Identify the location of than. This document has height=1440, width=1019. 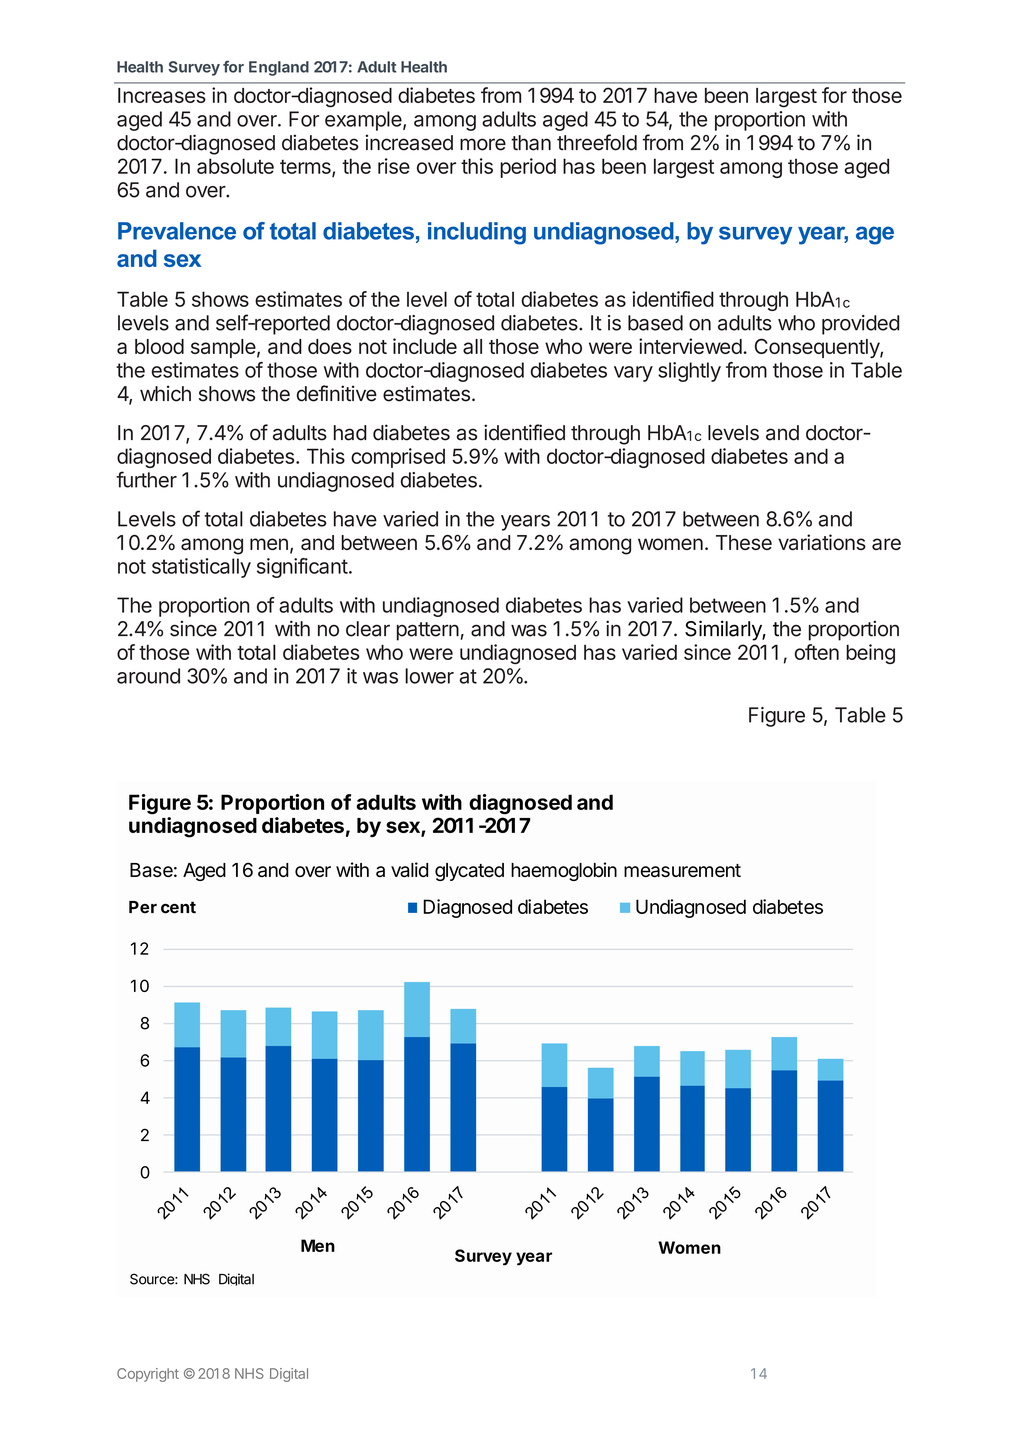
(531, 143).
